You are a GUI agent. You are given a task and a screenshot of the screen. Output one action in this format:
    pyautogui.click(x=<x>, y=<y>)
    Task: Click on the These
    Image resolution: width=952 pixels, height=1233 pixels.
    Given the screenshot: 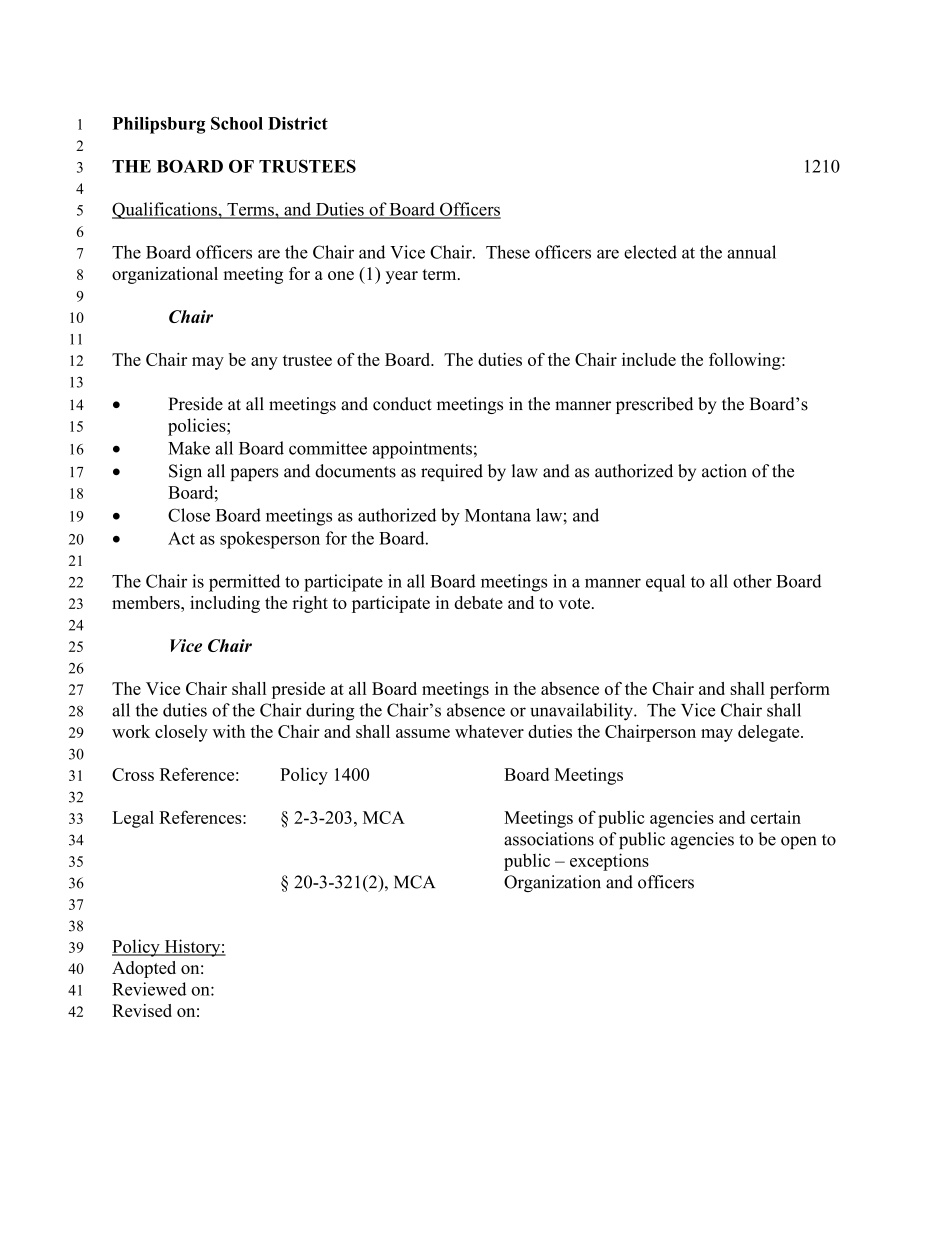 What is the action you would take?
    pyautogui.click(x=508, y=252)
